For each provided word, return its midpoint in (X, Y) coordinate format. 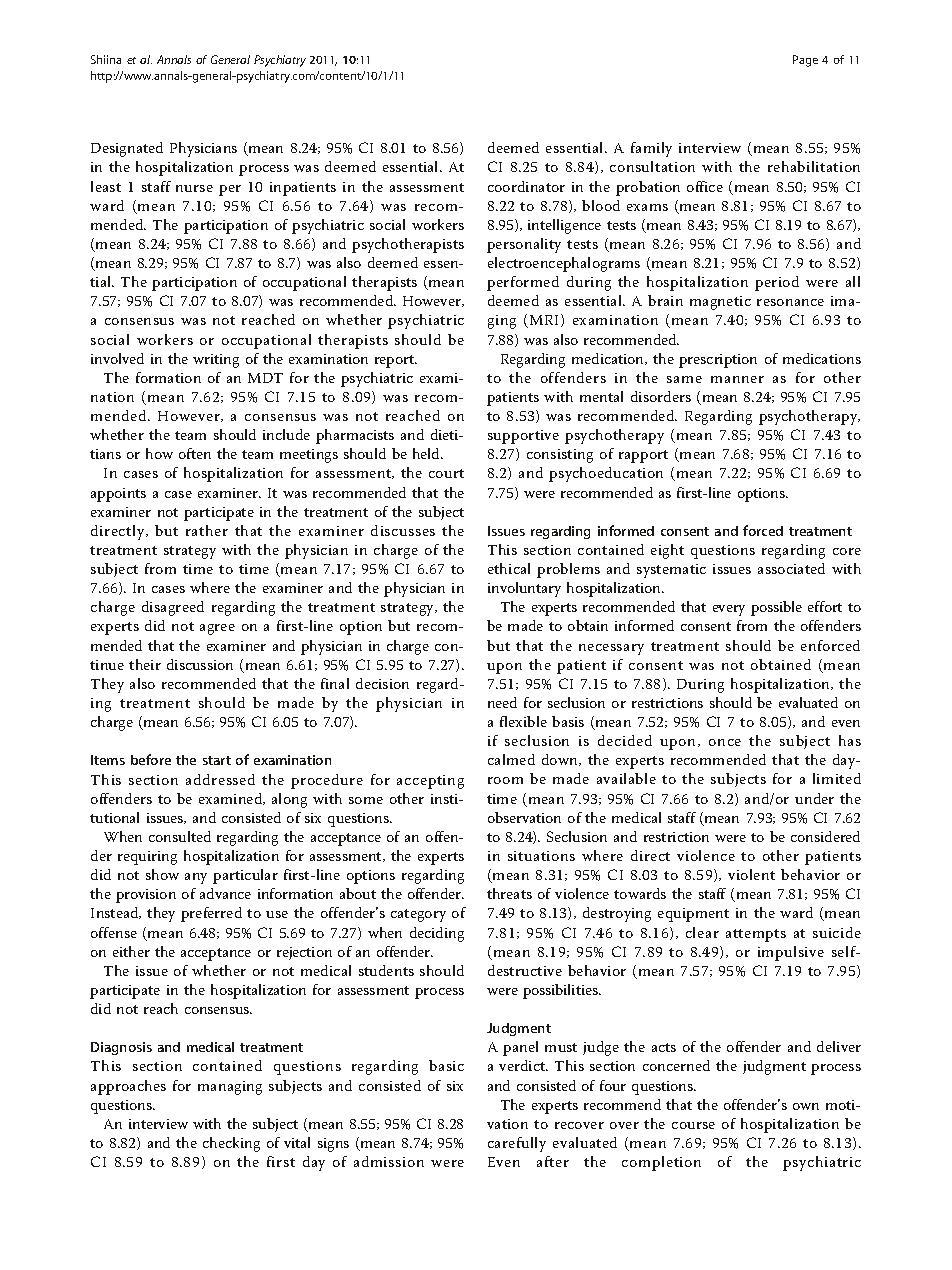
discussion (200, 664)
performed (523, 283)
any (196, 878)
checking (231, 1144)
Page (805, 61)
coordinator (526, 186)
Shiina (106, 59)
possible (776, 608)
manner (737, 379)
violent (751, 874)
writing (216, 361)
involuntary (524, 589)
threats (509, 893)
